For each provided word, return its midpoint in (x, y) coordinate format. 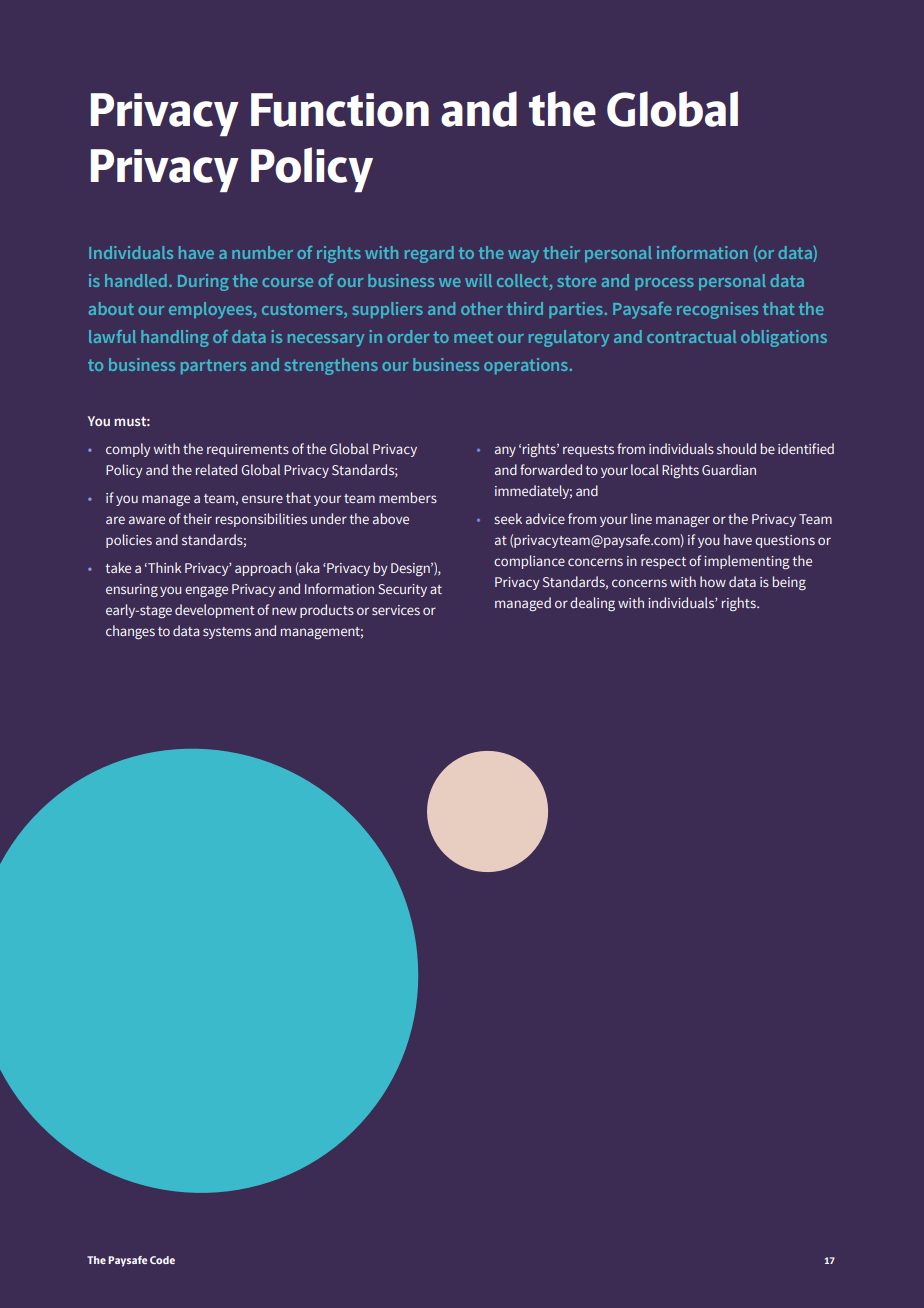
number (262, 252)
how (713, 581)
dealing (592, 604)
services (396, 610)
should (736, 448)
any (505, 451)
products (327, 611)
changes (130, 632)
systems (227, 633)
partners (213, 366)
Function (340, 110)
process (664, 284)
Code (162, 1260)
